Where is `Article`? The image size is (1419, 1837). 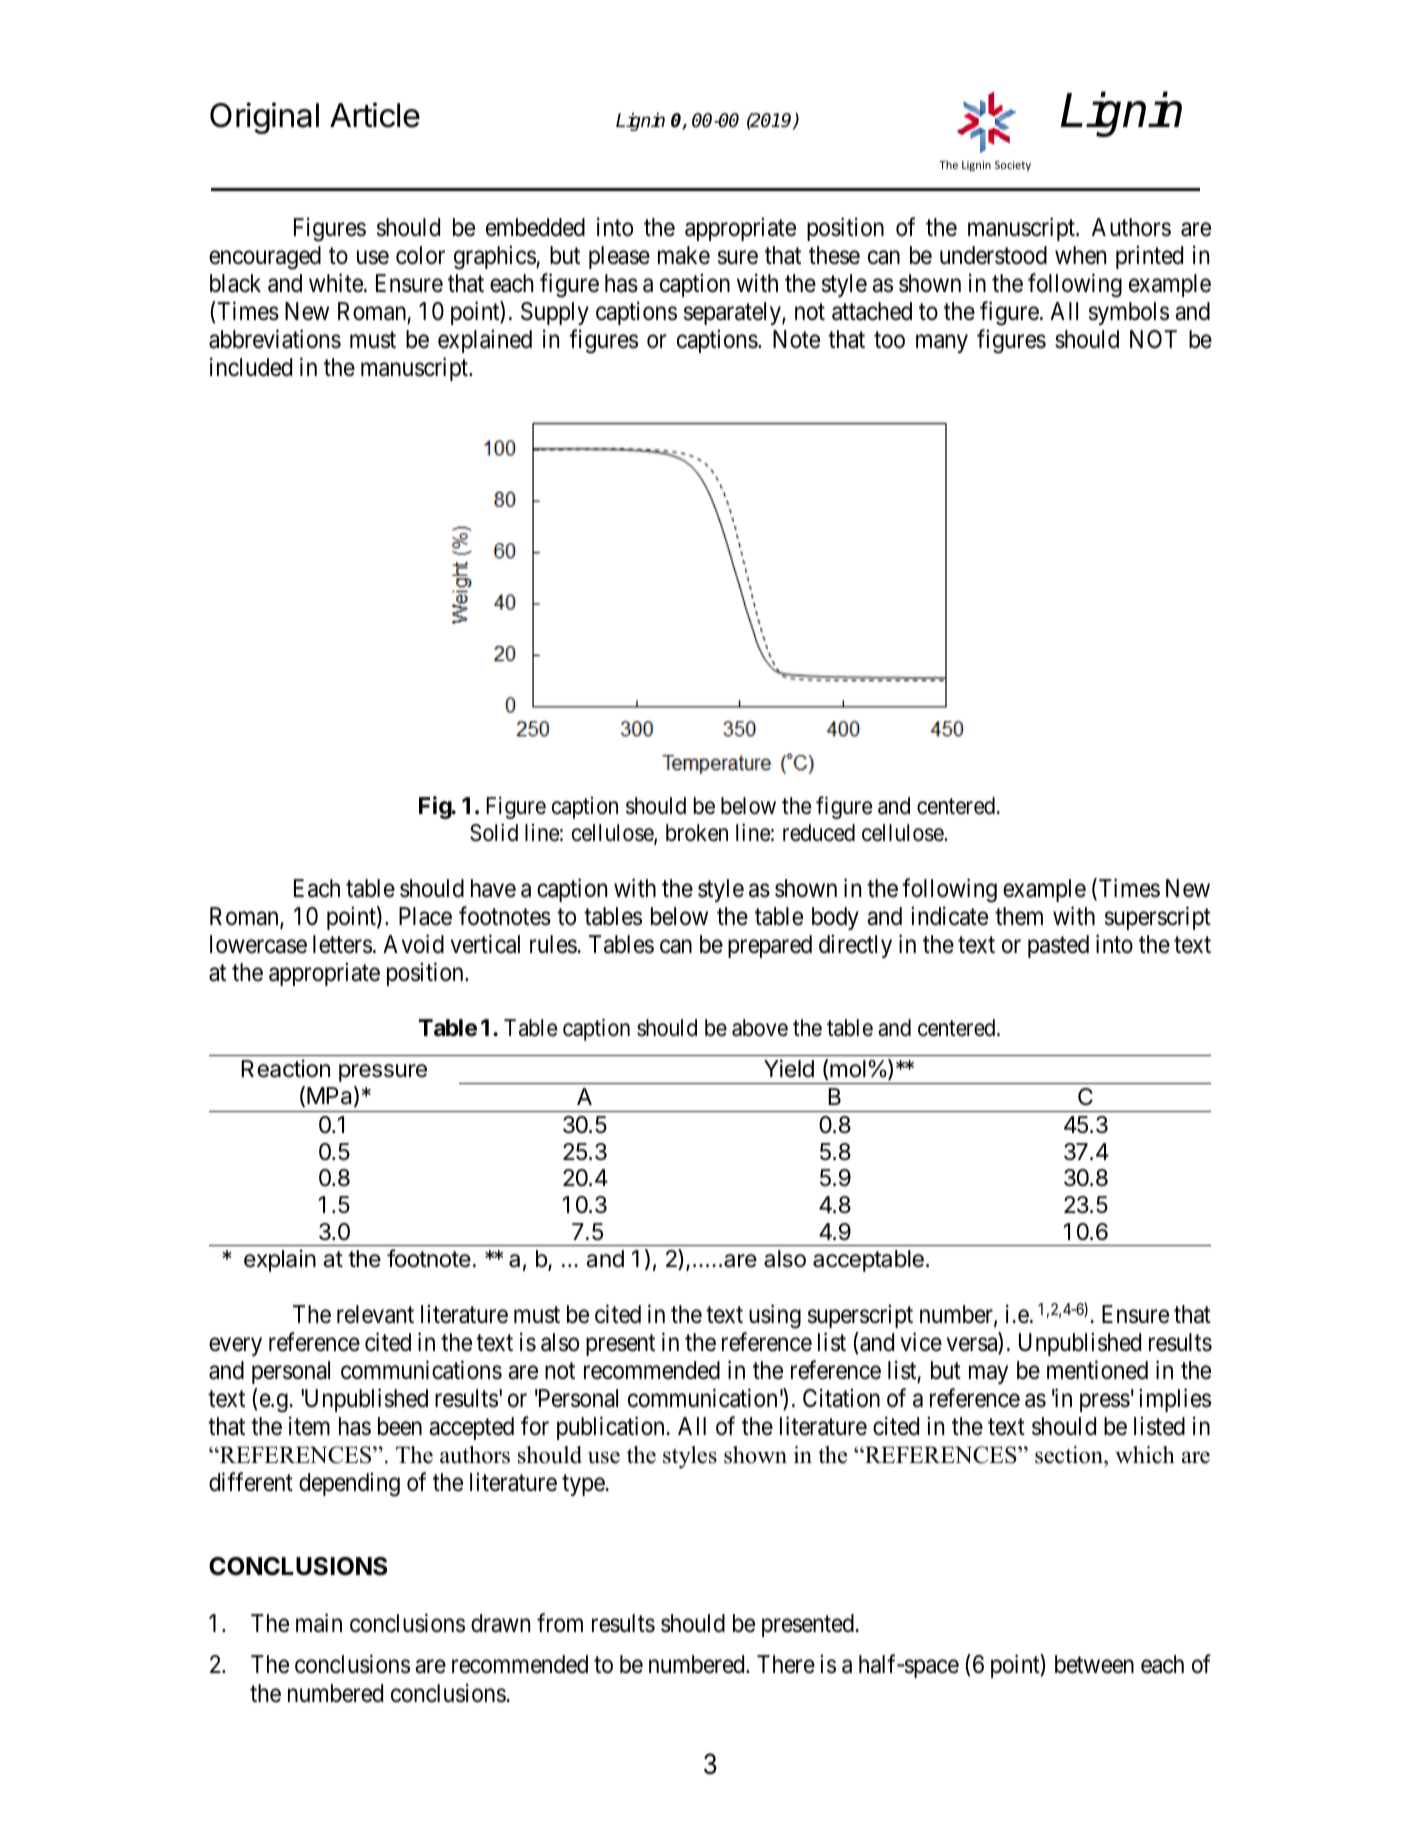
Article is located at coordinates (375, 115).
